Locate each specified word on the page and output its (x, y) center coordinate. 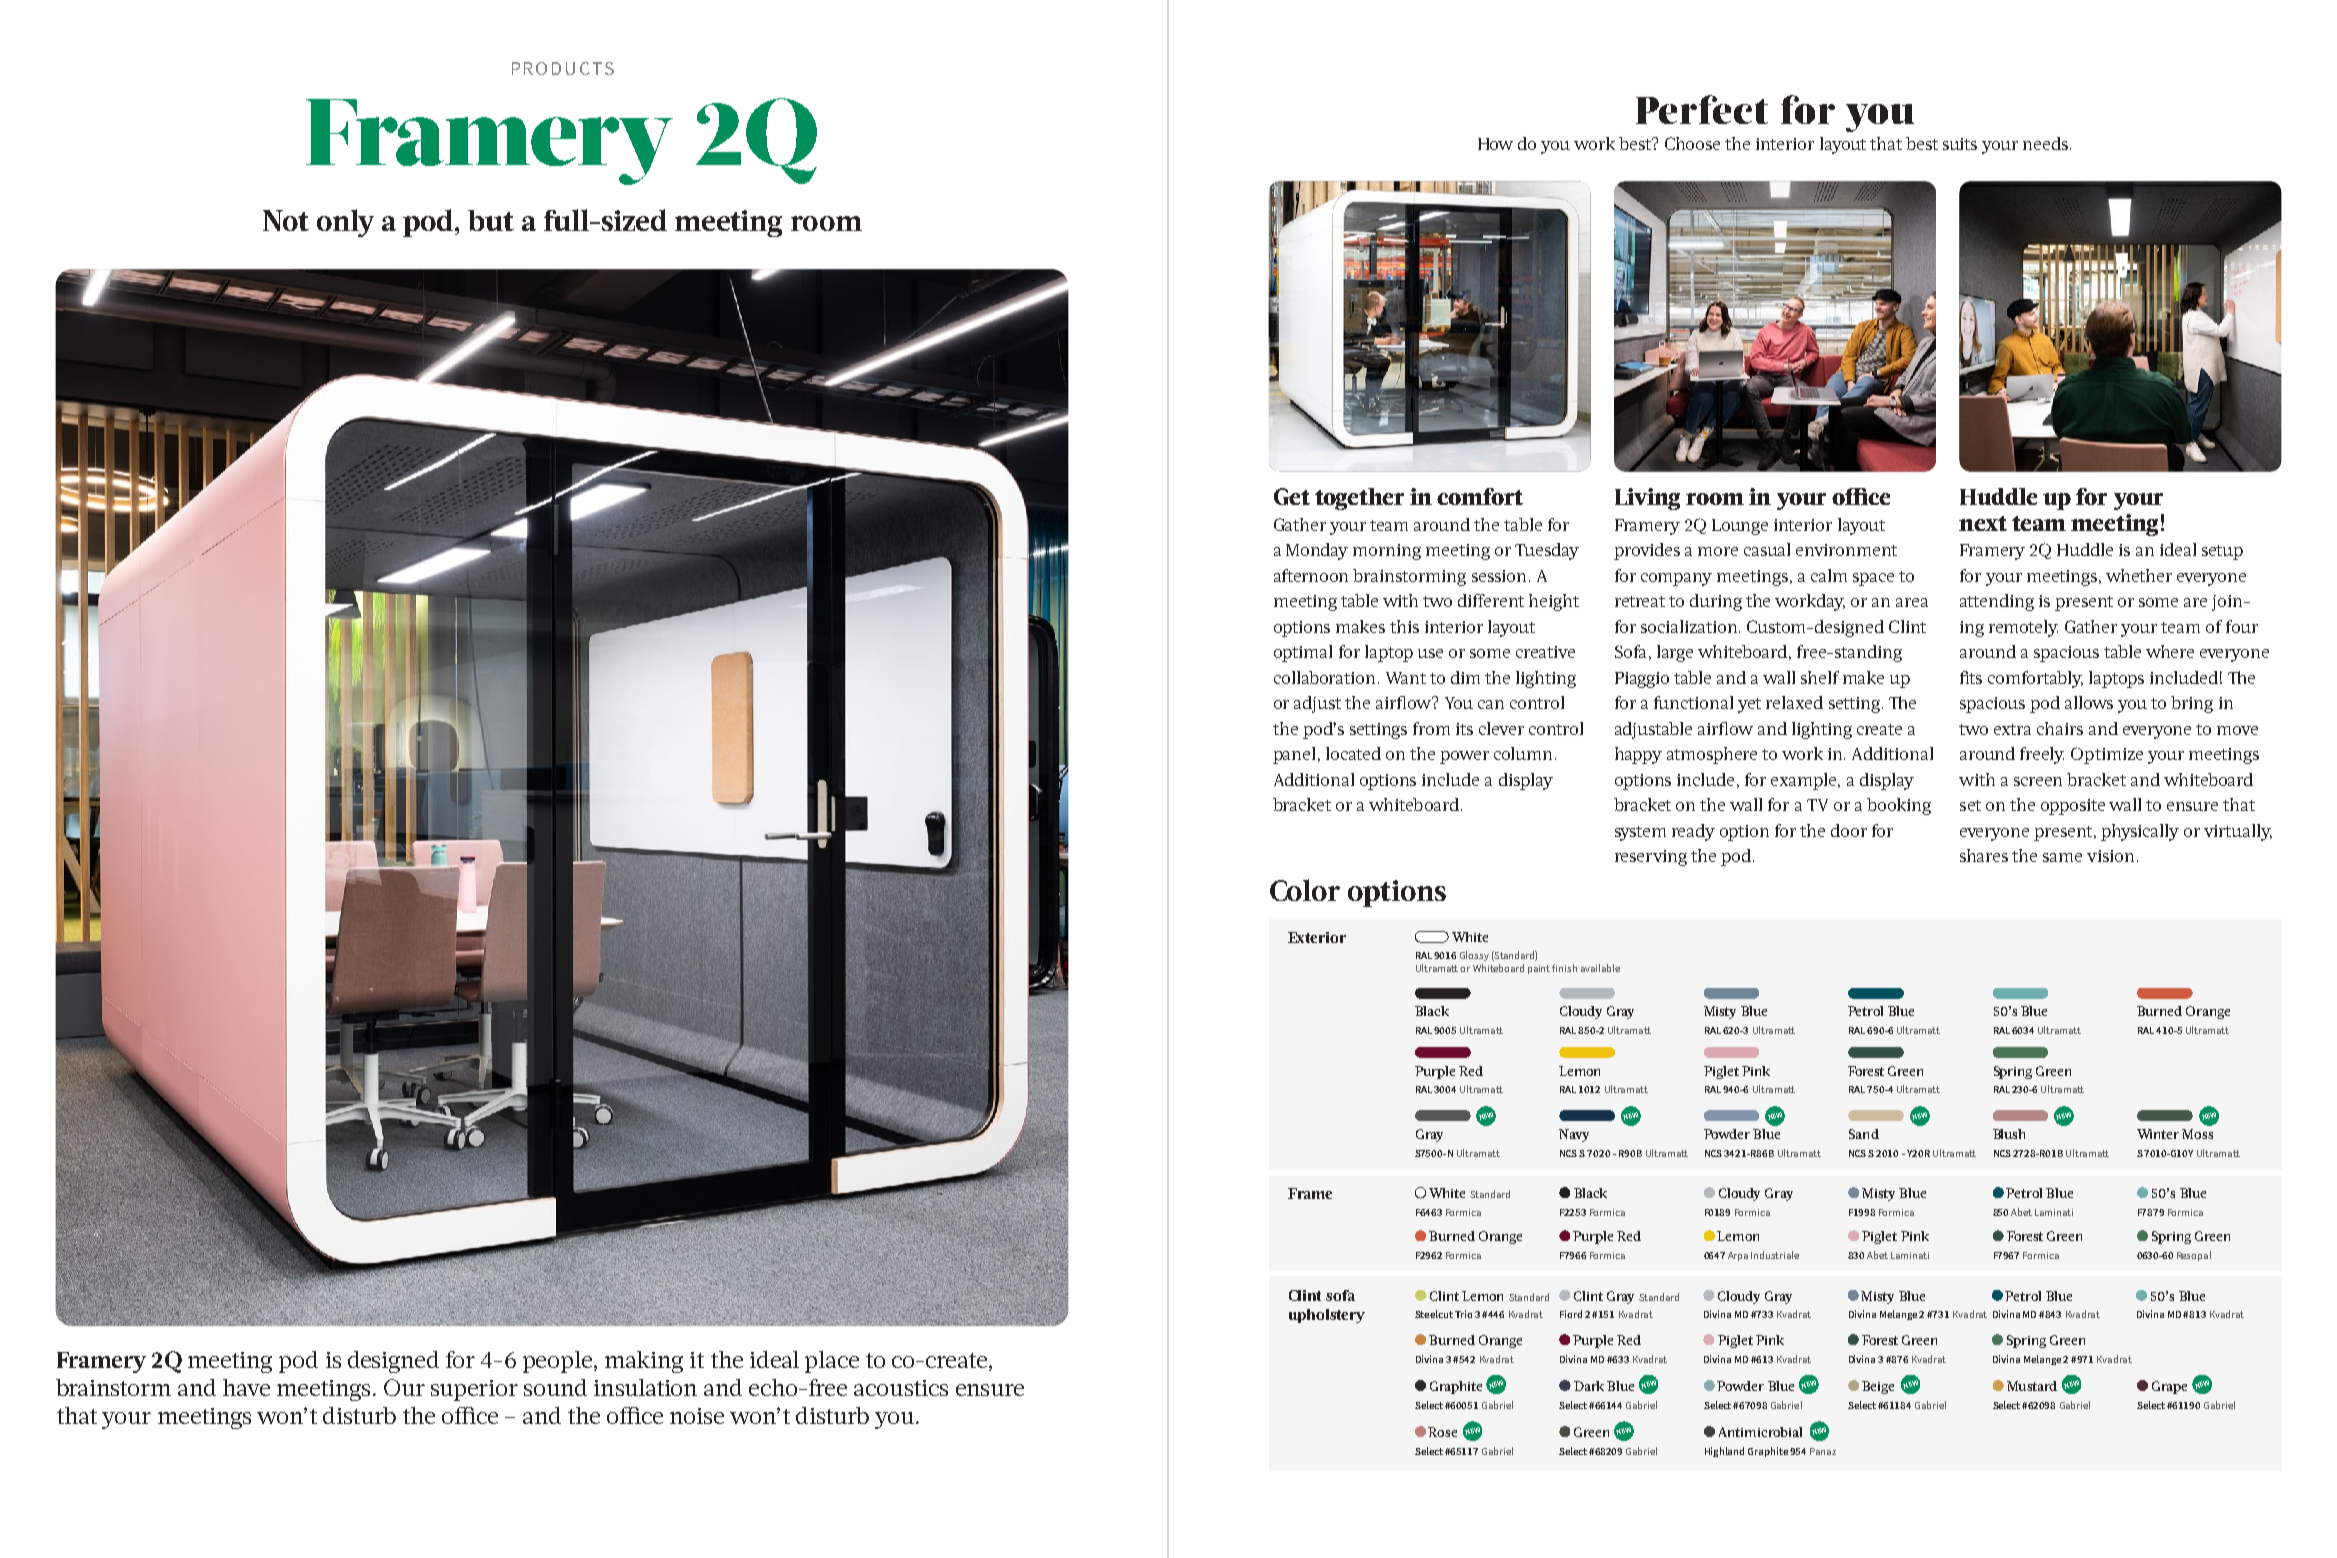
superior (474, 1390)
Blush (2009, 1134)
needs (2047, 143)
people (557, 1362)
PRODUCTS (563, 68)
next (1983, 523)
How (1495, 144)
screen (2038, 781)
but (491, 220)
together (1359, 499)
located (1353, 753)
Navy (1574, 1135)
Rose (1442, 1432)
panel (1296, 755)
